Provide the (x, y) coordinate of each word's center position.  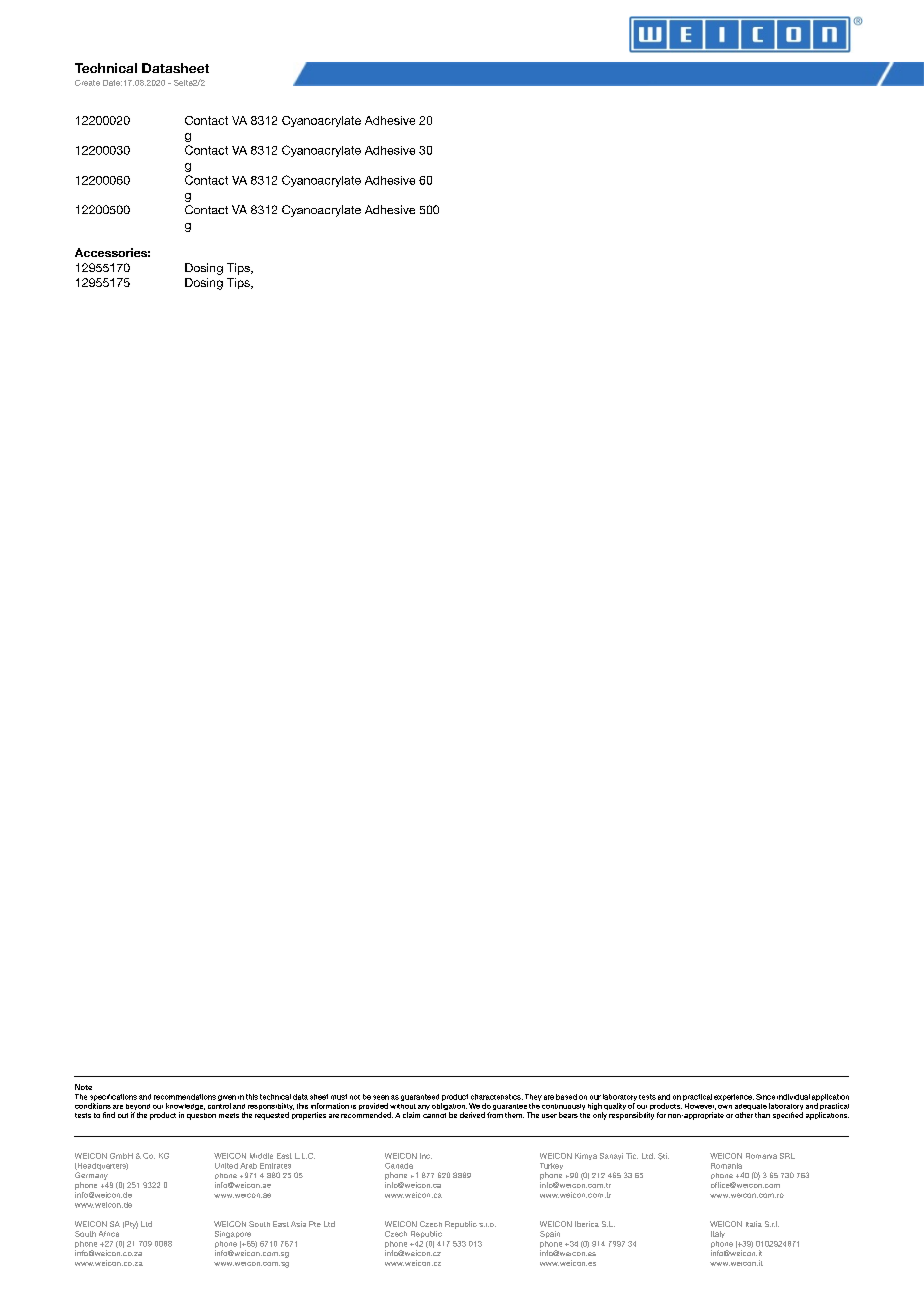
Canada (399, 1166)
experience (734, 1097)
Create (87, 83)
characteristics (497, 1097)
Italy (718, 1234)
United (226, 1166)
